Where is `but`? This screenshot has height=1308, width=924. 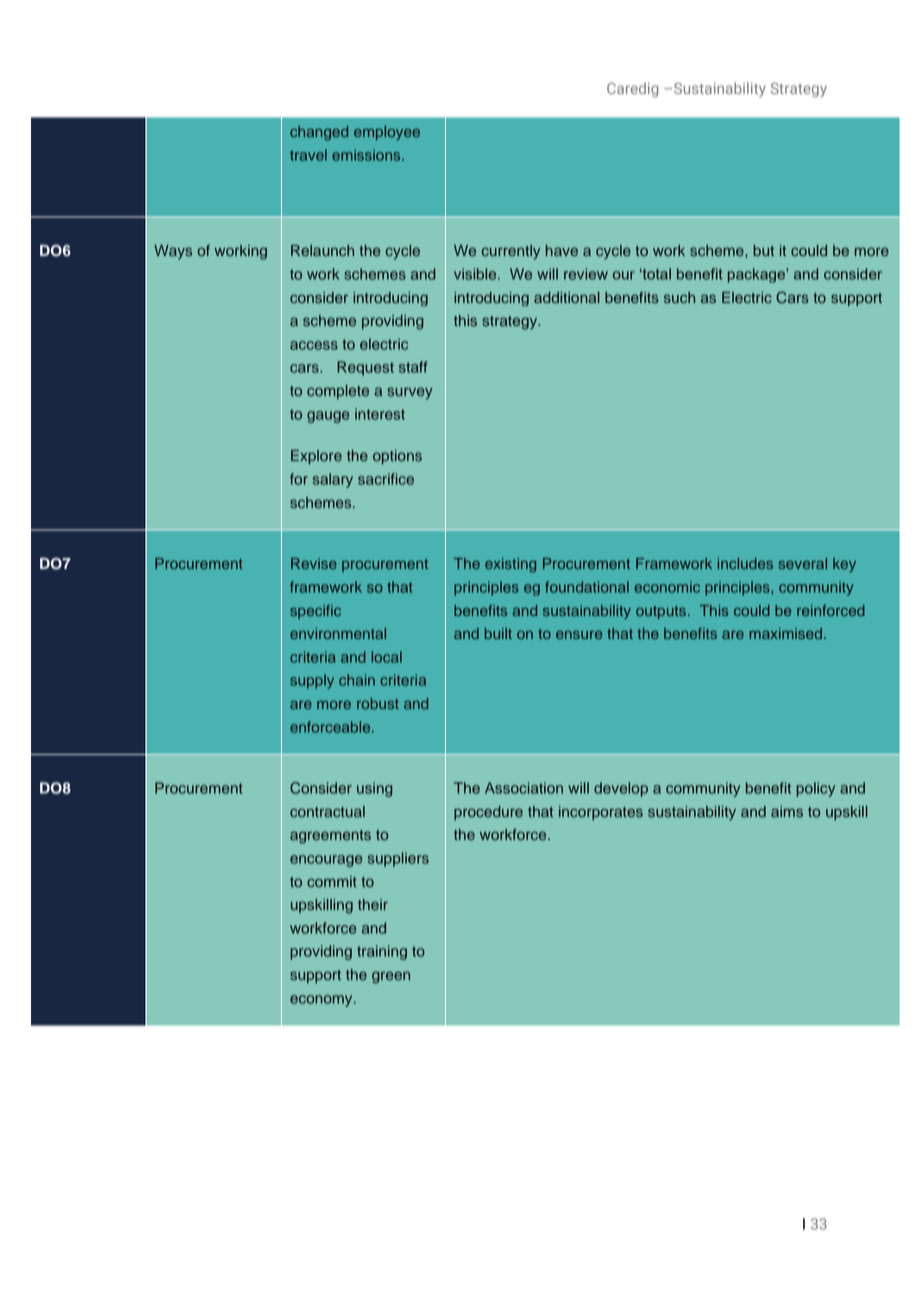
but is located at coordinates (763, 250).
